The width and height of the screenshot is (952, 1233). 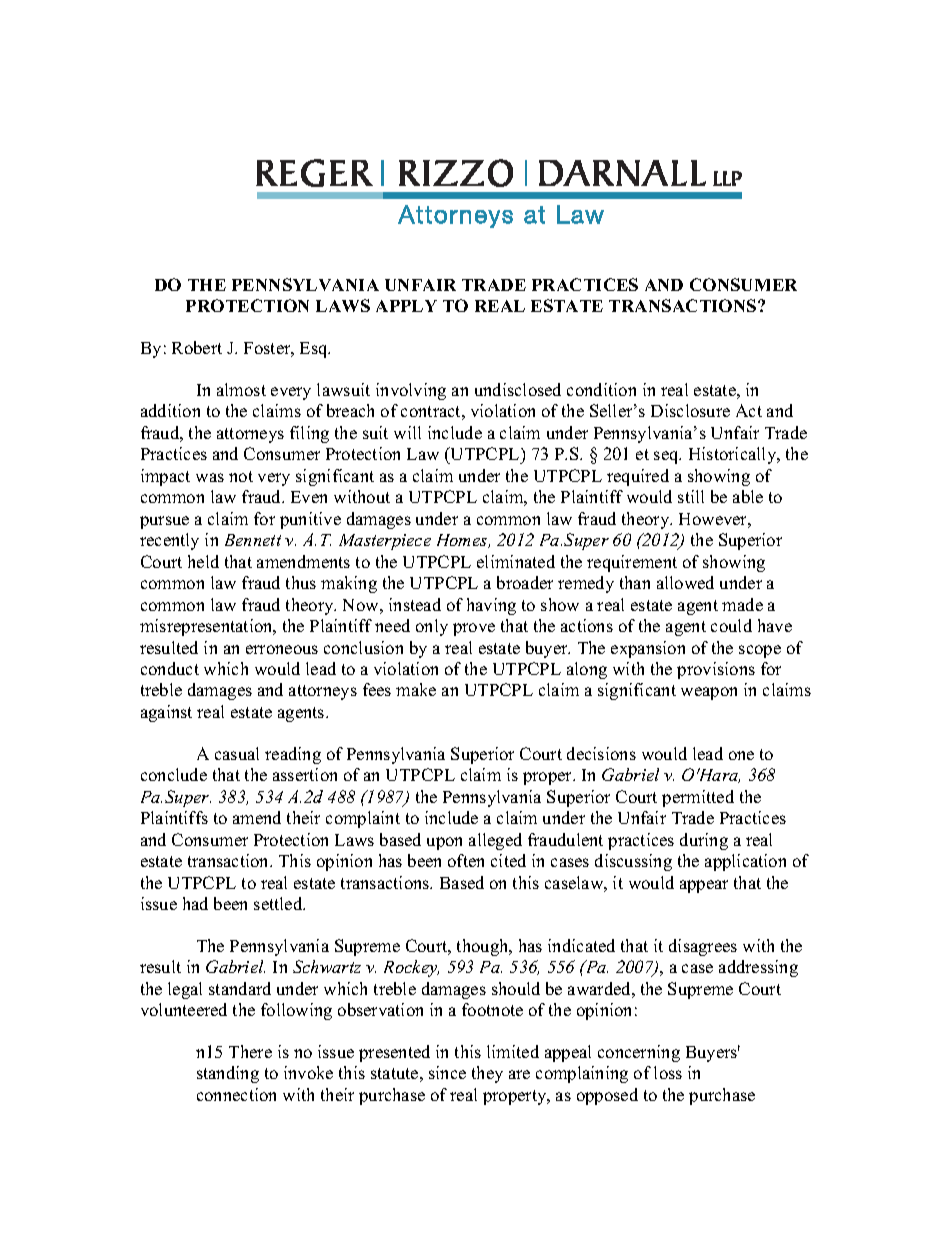 What do you see at coordinates (491, 606) in the screenshot?
I see `having` at bounding box center [491, 606].
